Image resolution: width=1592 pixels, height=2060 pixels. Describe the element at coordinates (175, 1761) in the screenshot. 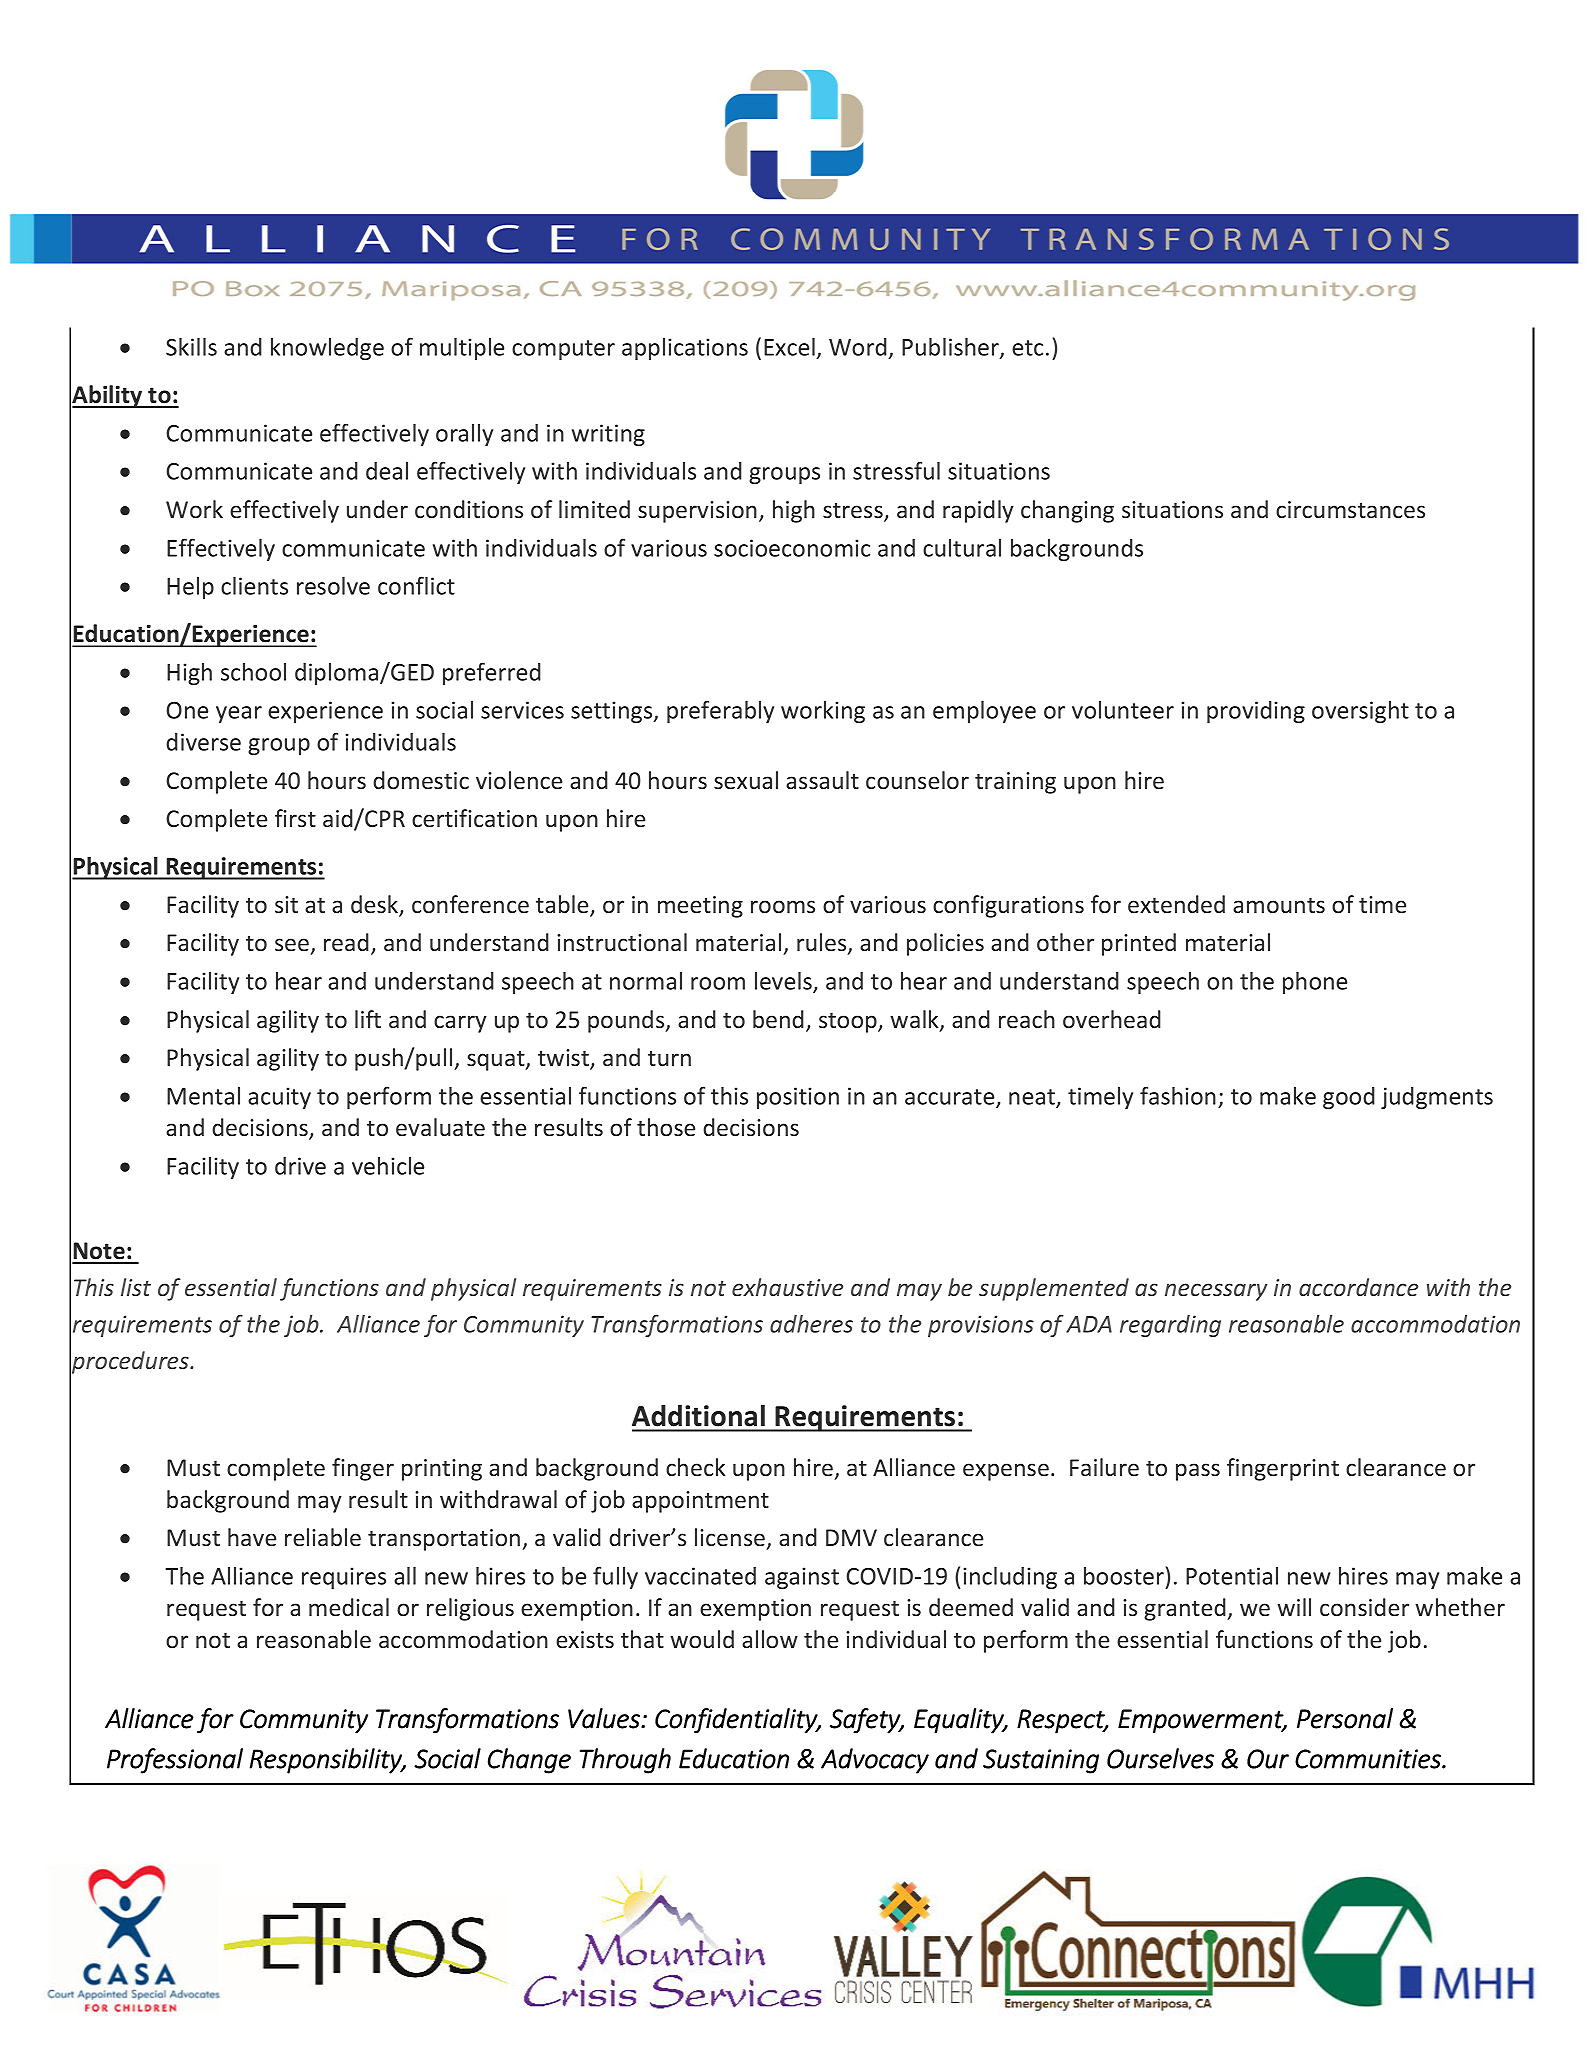

I see `Professional` at that location.
